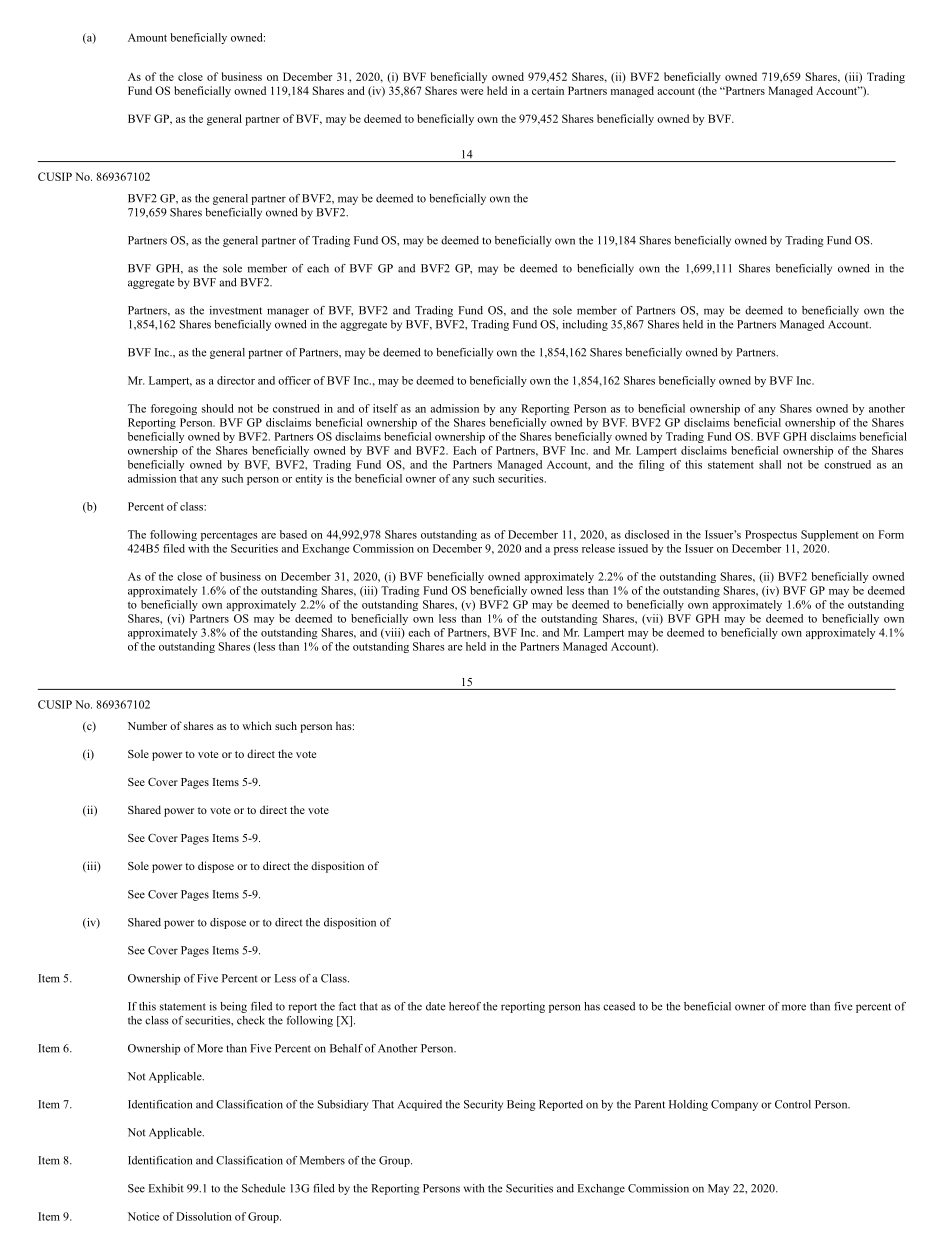  What do you see at coordinates (770, 464) in the screenshot?
I see `shall` at bounding box center [770, 464].
